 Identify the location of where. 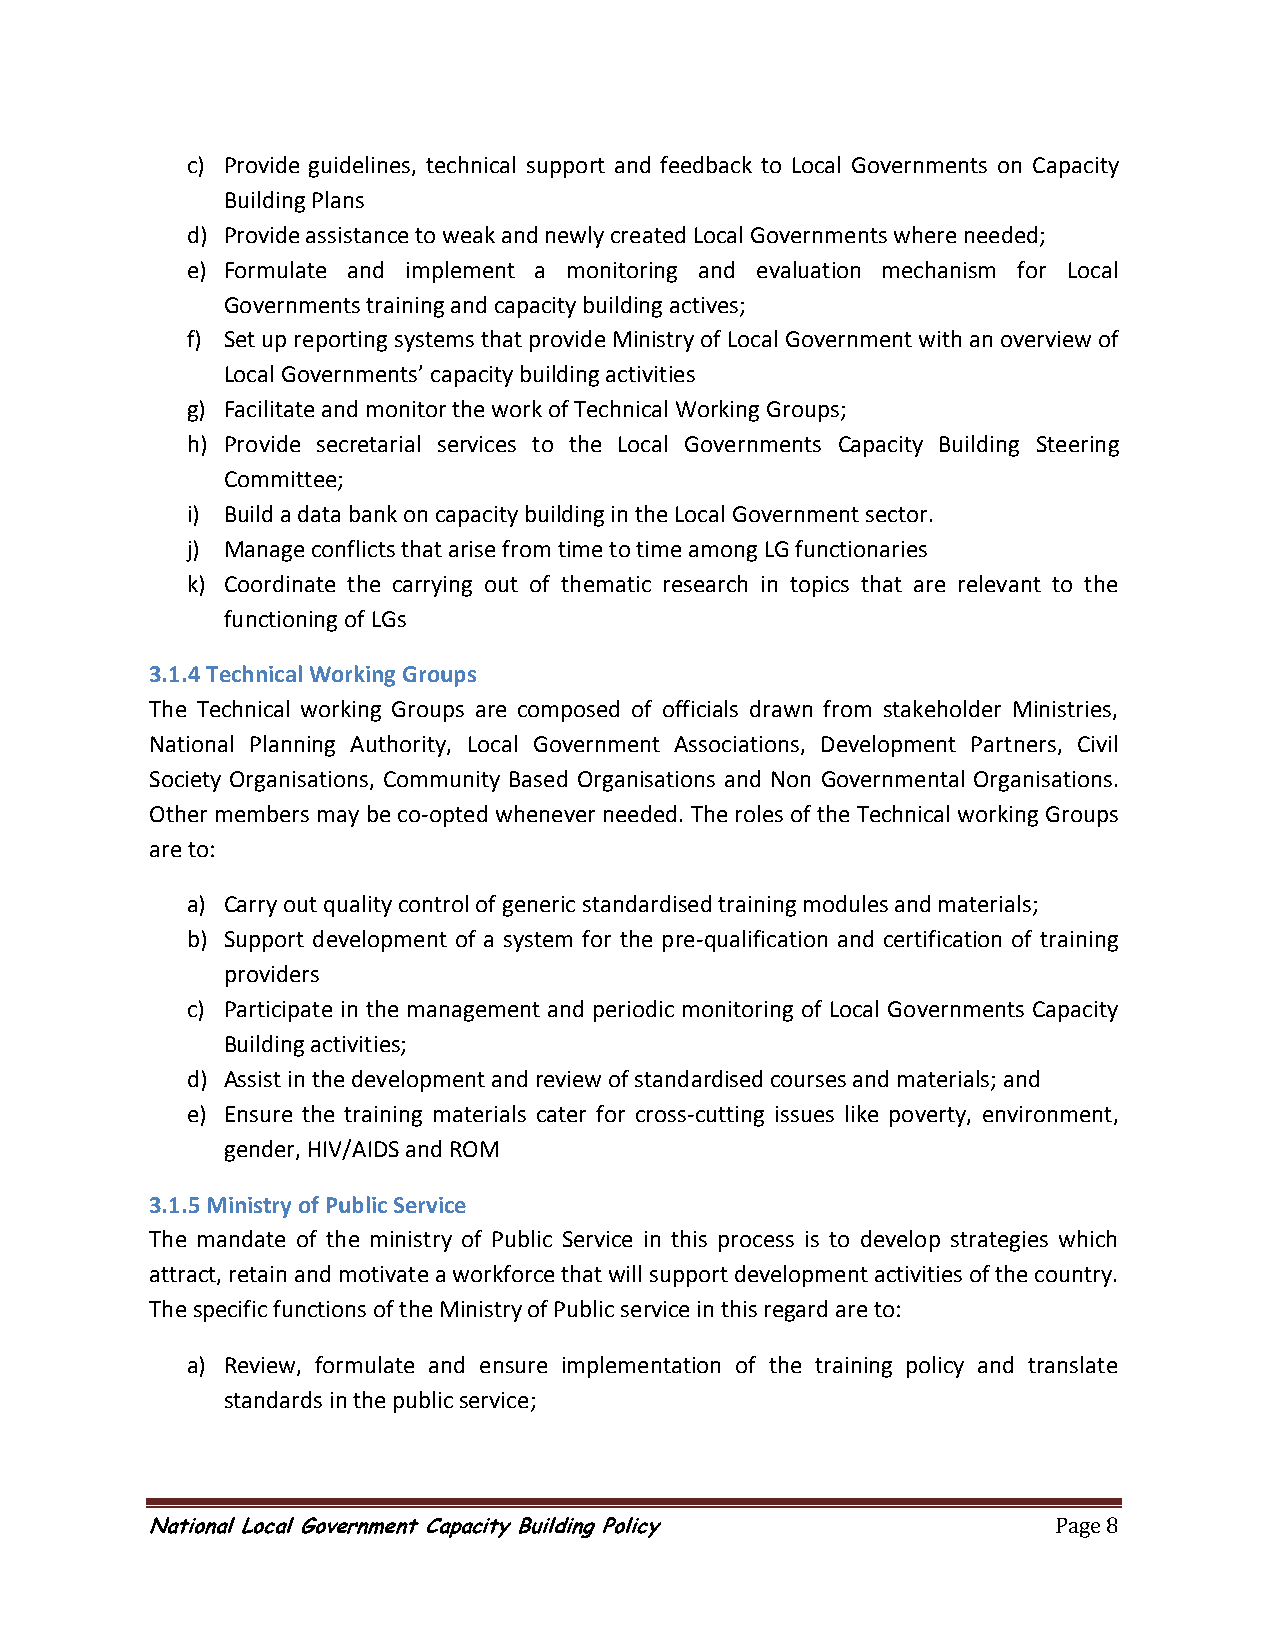
(925, 234).
